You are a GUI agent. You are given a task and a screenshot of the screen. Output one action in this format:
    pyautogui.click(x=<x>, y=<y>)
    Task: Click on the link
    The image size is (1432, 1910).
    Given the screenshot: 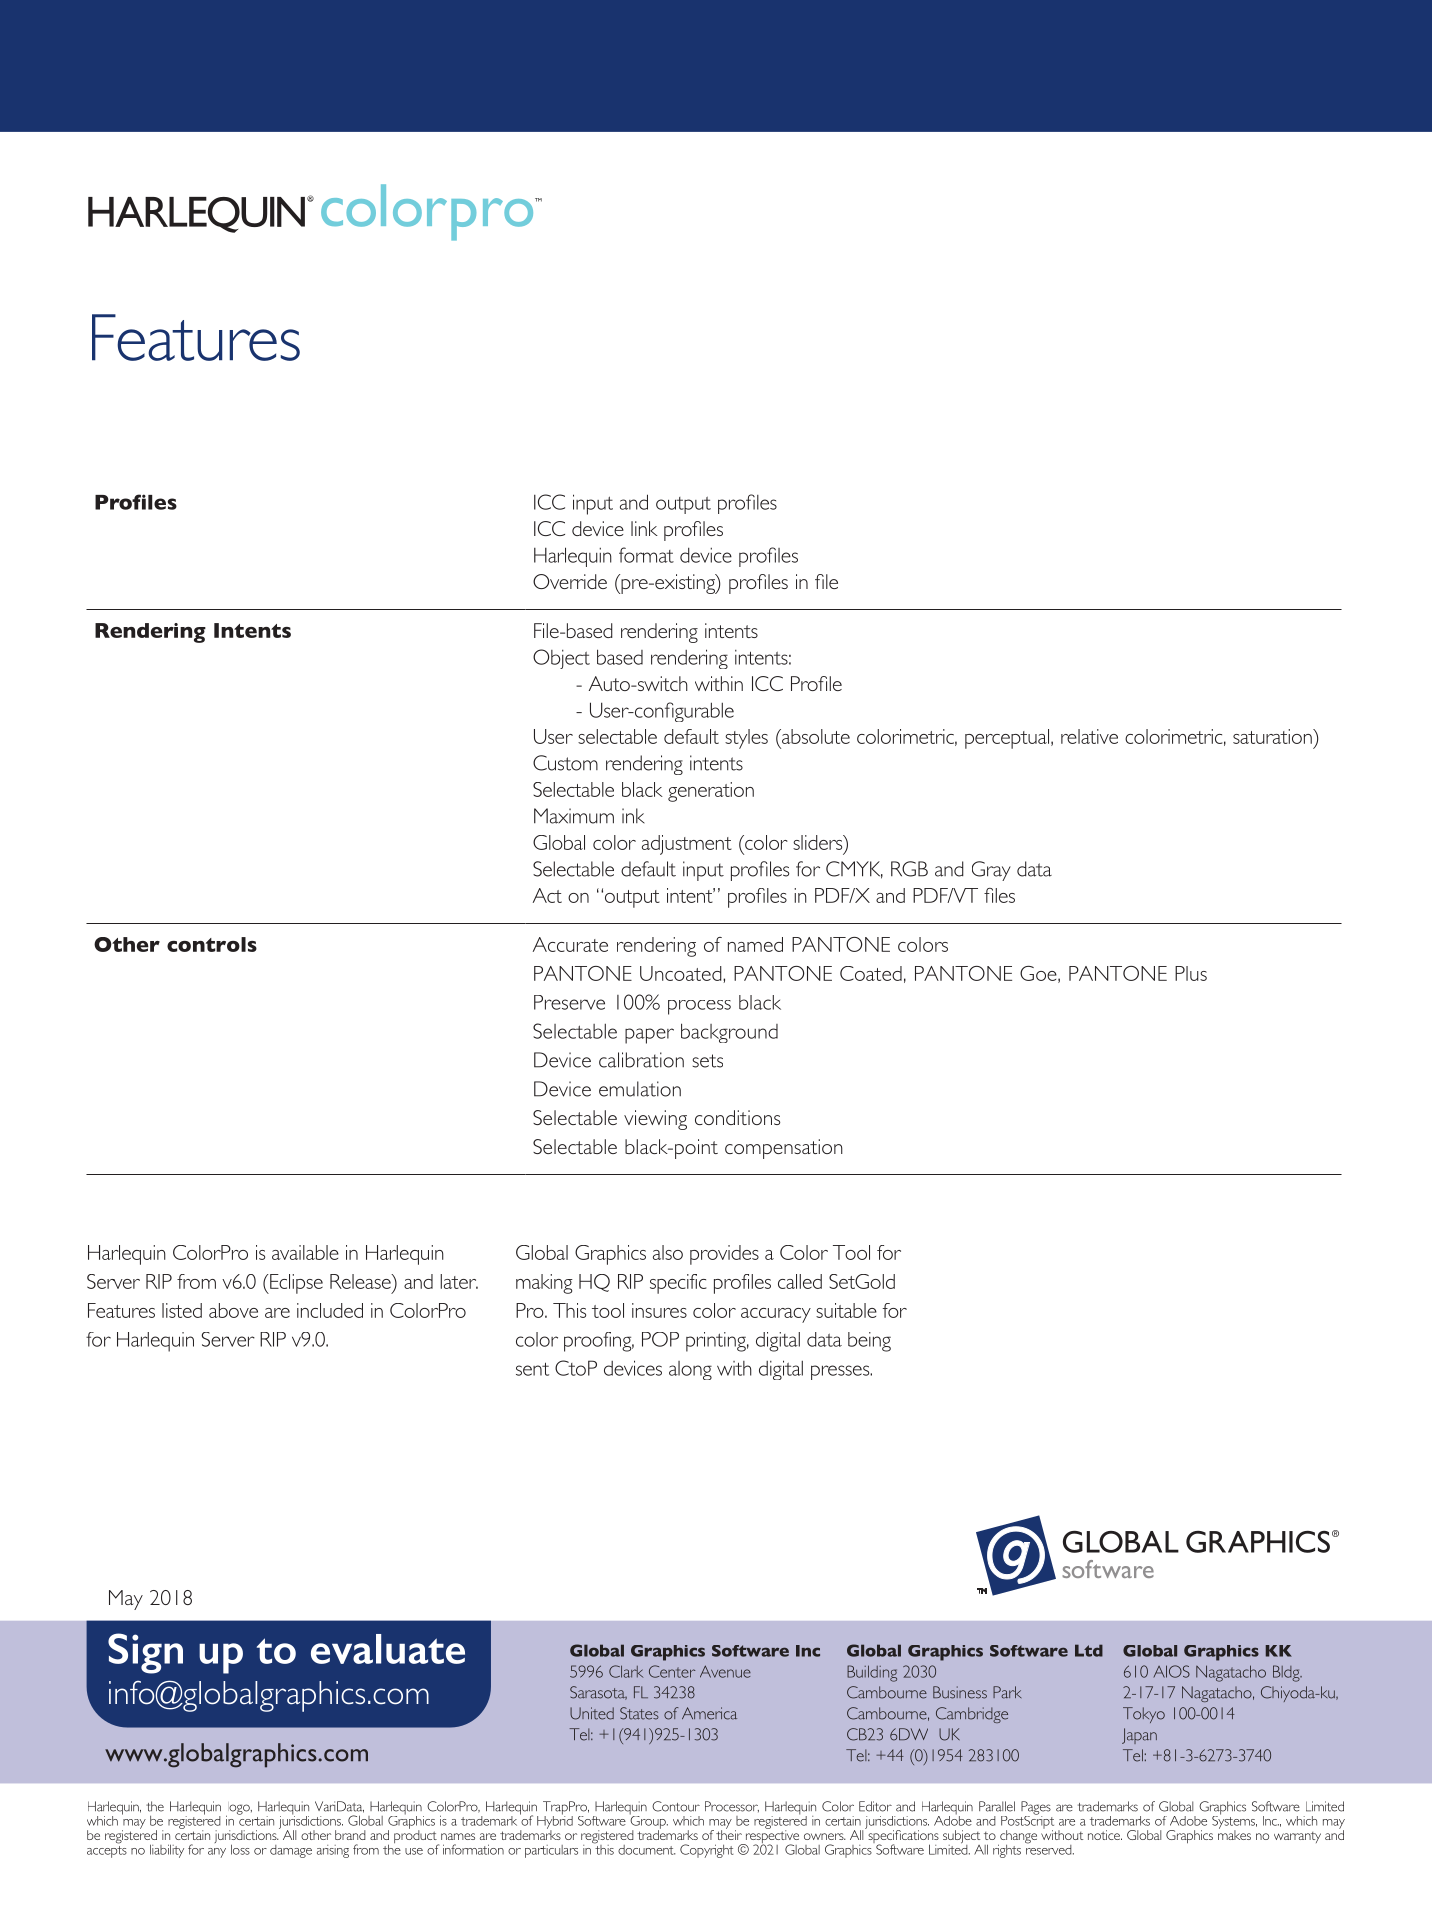 What is the action you would take?
    pyautogui.click(x=644, y=528)
